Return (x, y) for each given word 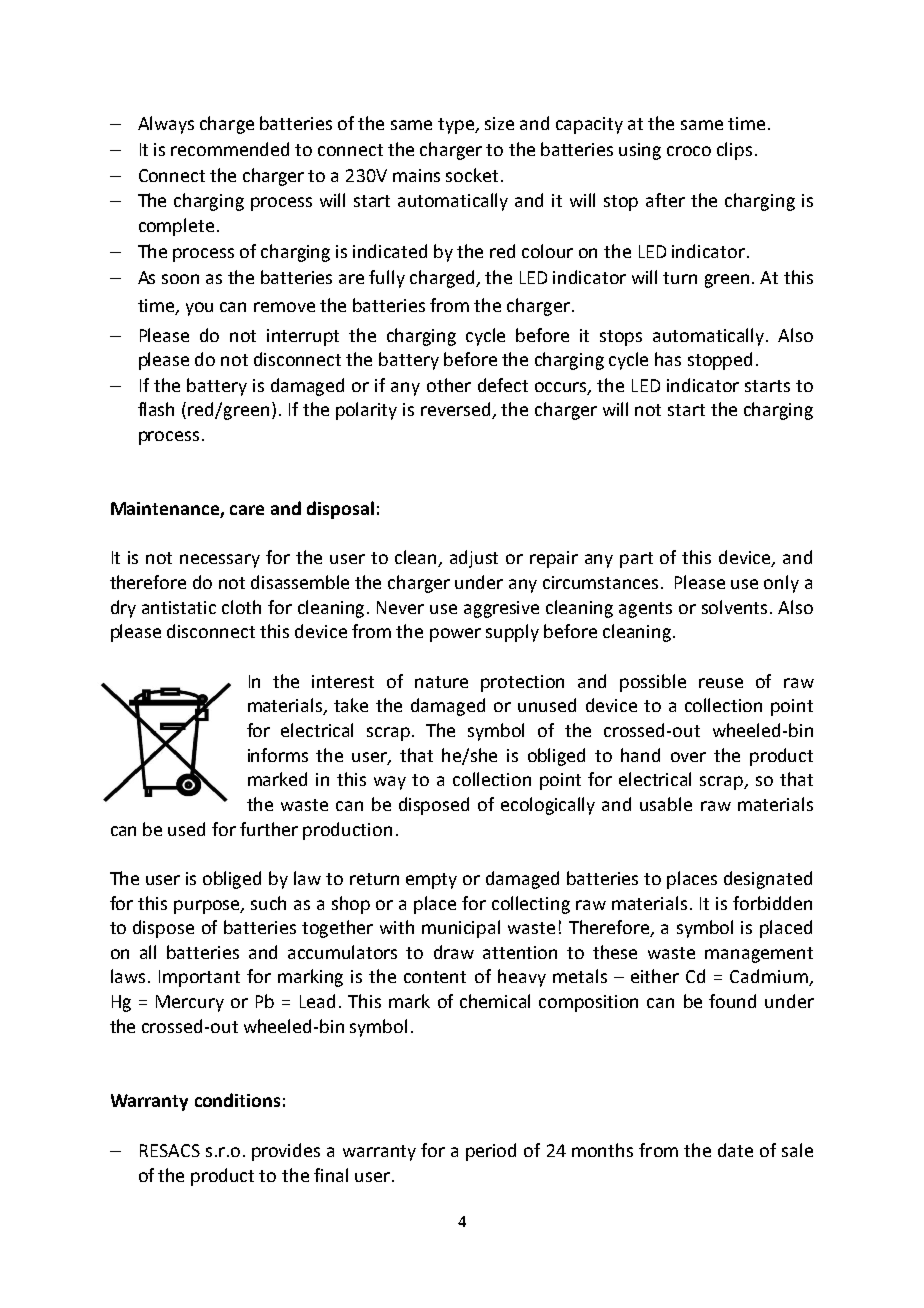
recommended (230, 149)
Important (199, 978)
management (759, 955)
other (449, 385)
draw (454, 952)
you (199, 309)
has (668, 359)
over (688, 757)
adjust (474, 559)
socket (472, 175)
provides (286, 1152)
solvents (736, 607)
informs (278, 755)
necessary (220, 561)
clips (734, 151)
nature (441, 682)
